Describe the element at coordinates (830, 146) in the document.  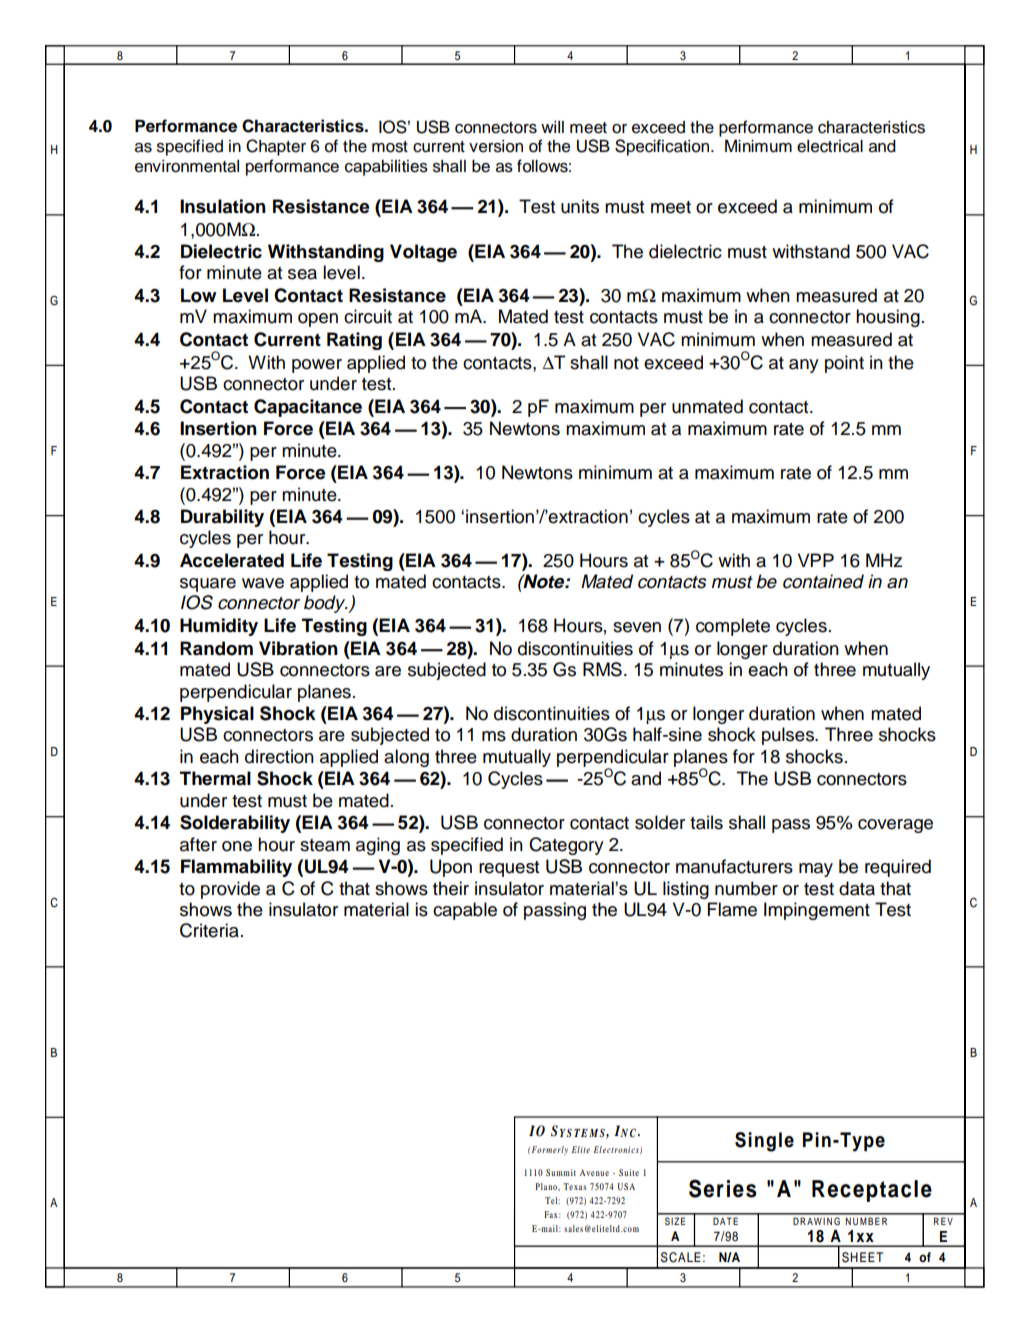
I see `electrical` at that location.
